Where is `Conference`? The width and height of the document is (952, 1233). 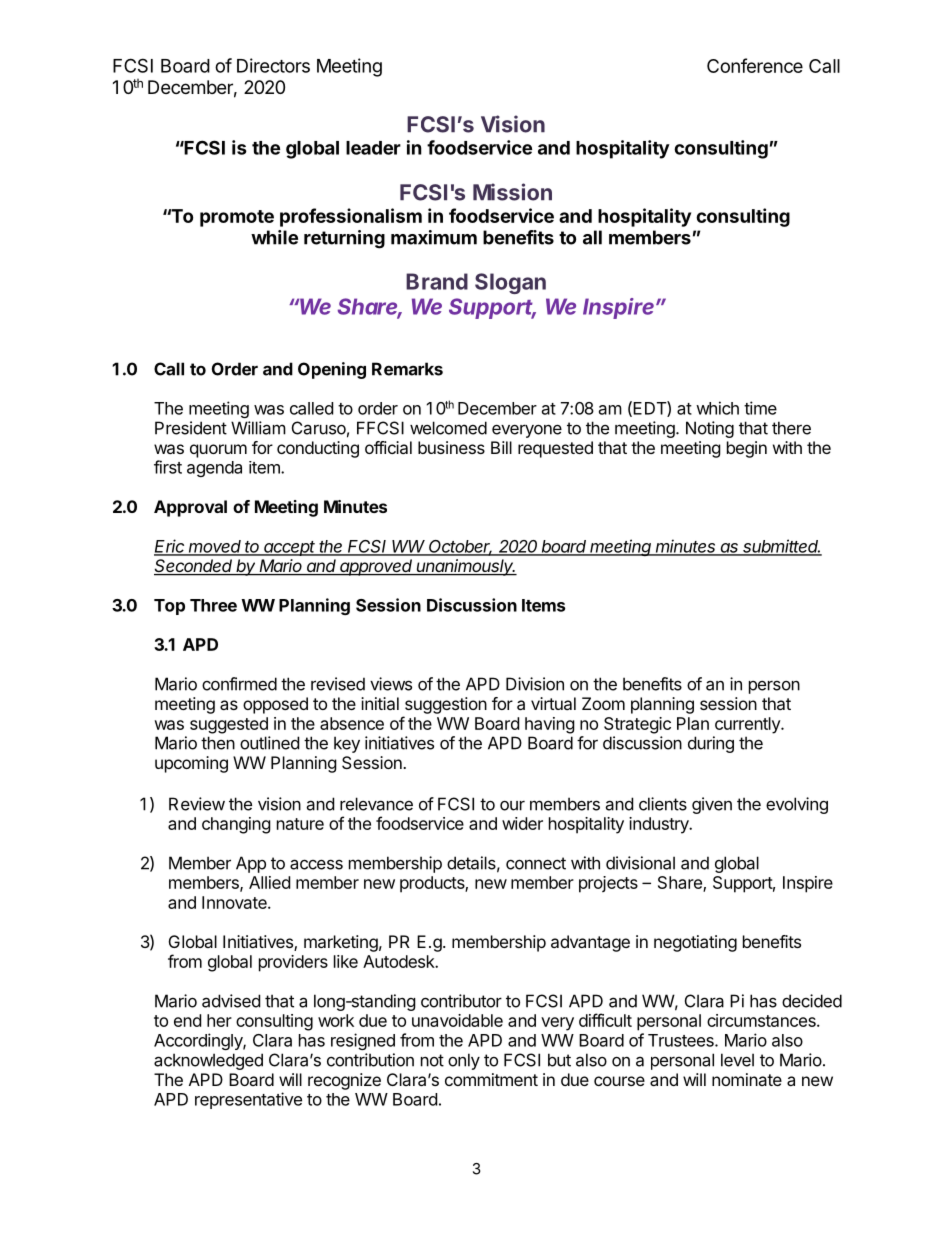 Conference is located at coordinates (755, 65).
